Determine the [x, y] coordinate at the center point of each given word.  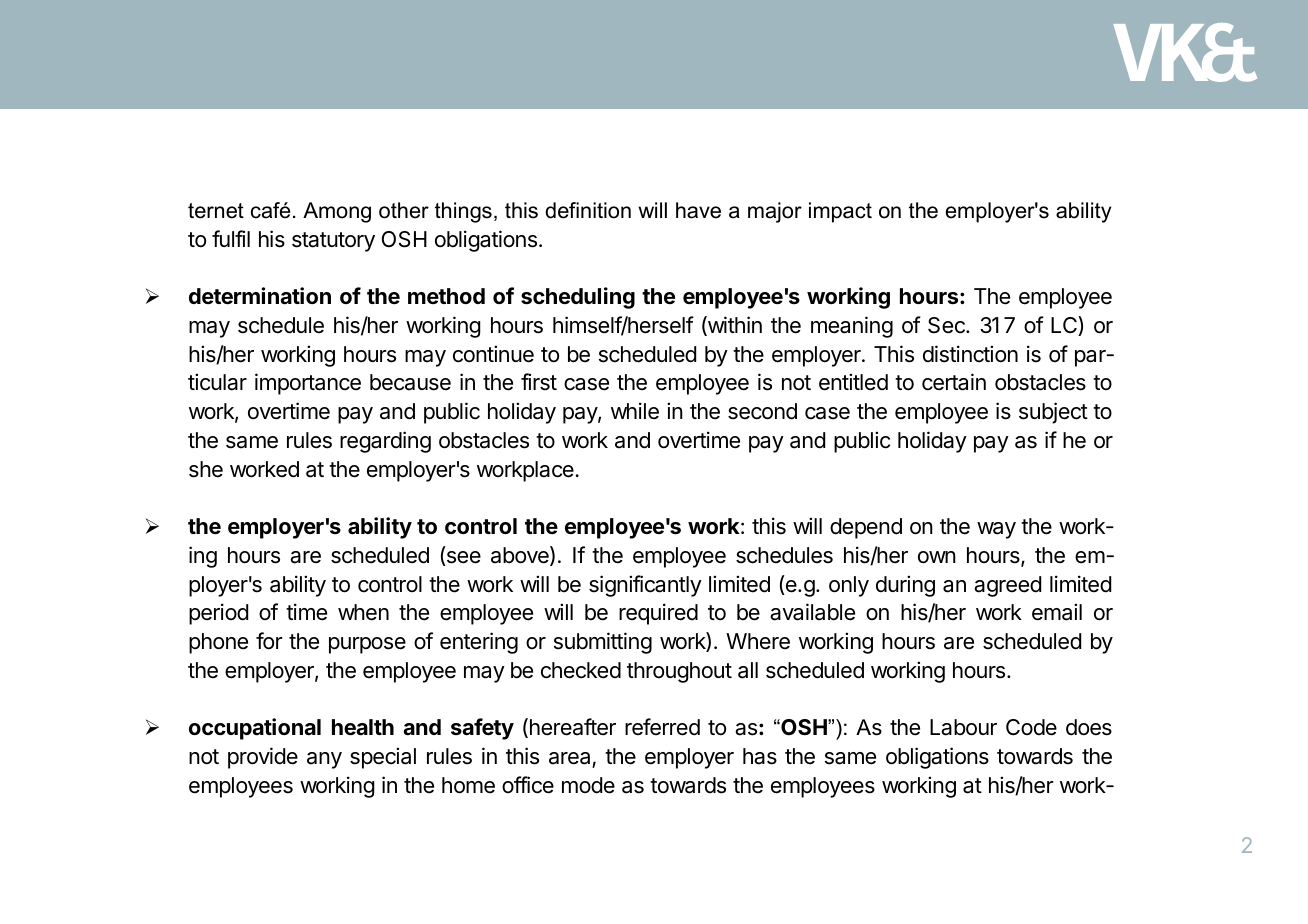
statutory [333, 242]
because [410, 382]
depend [866, 528]
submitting [603, 643]
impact [840, 212]
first [539, 382]
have [698, 210]
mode [588, 785]
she [206, 469]
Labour [963, 727]
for [269, 641]
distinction [970, 354]
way [996, 530]
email [1057, 612]
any [324, 760]
